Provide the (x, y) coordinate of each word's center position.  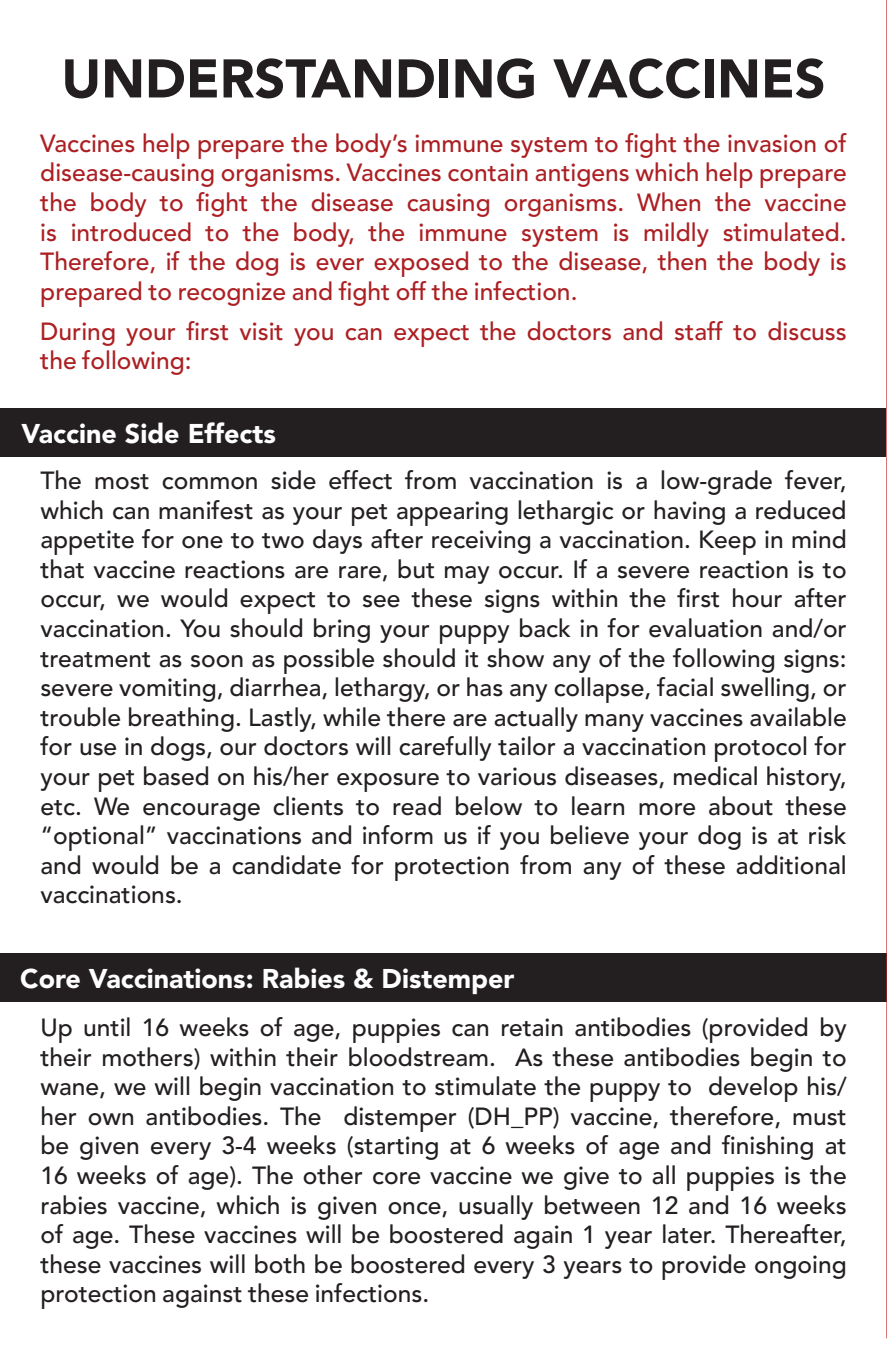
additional (790, 865)
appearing (452, 513)
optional (98, 838)
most (122, 482)
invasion (772, 143)
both (280, 1264)
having (689, 512)
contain (488, 172)
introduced (131, 232)
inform (398, 835)
